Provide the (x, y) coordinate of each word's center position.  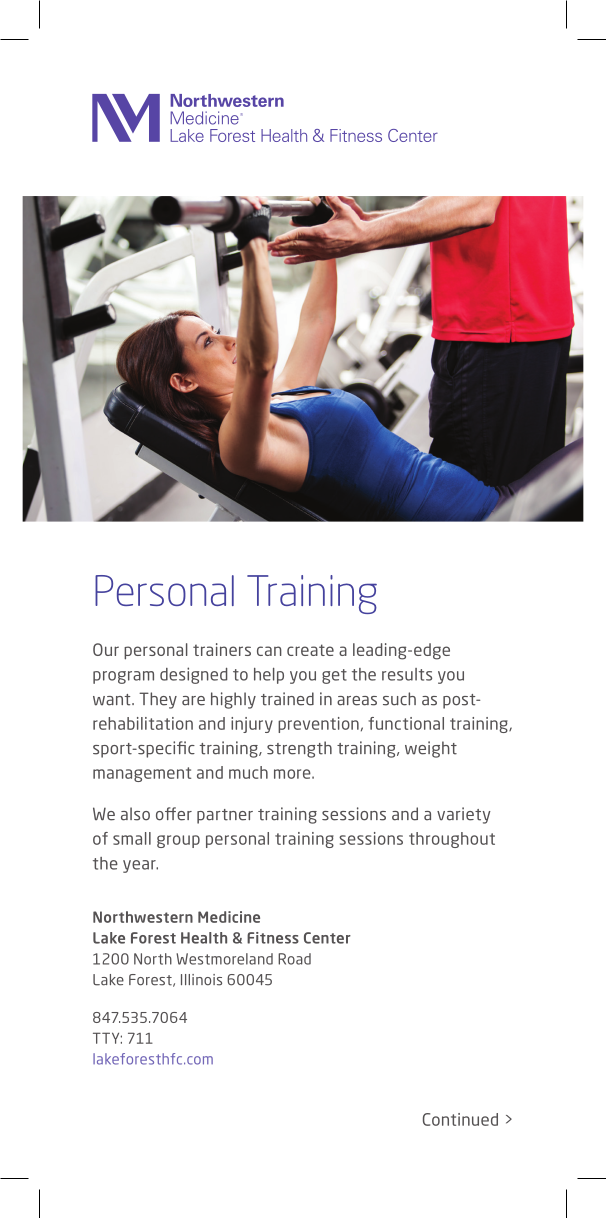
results (407, 674)
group (178, 841)
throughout (452, 840)
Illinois (201, 980)
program (123, 677)
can (269, 651)
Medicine (229, 917)
